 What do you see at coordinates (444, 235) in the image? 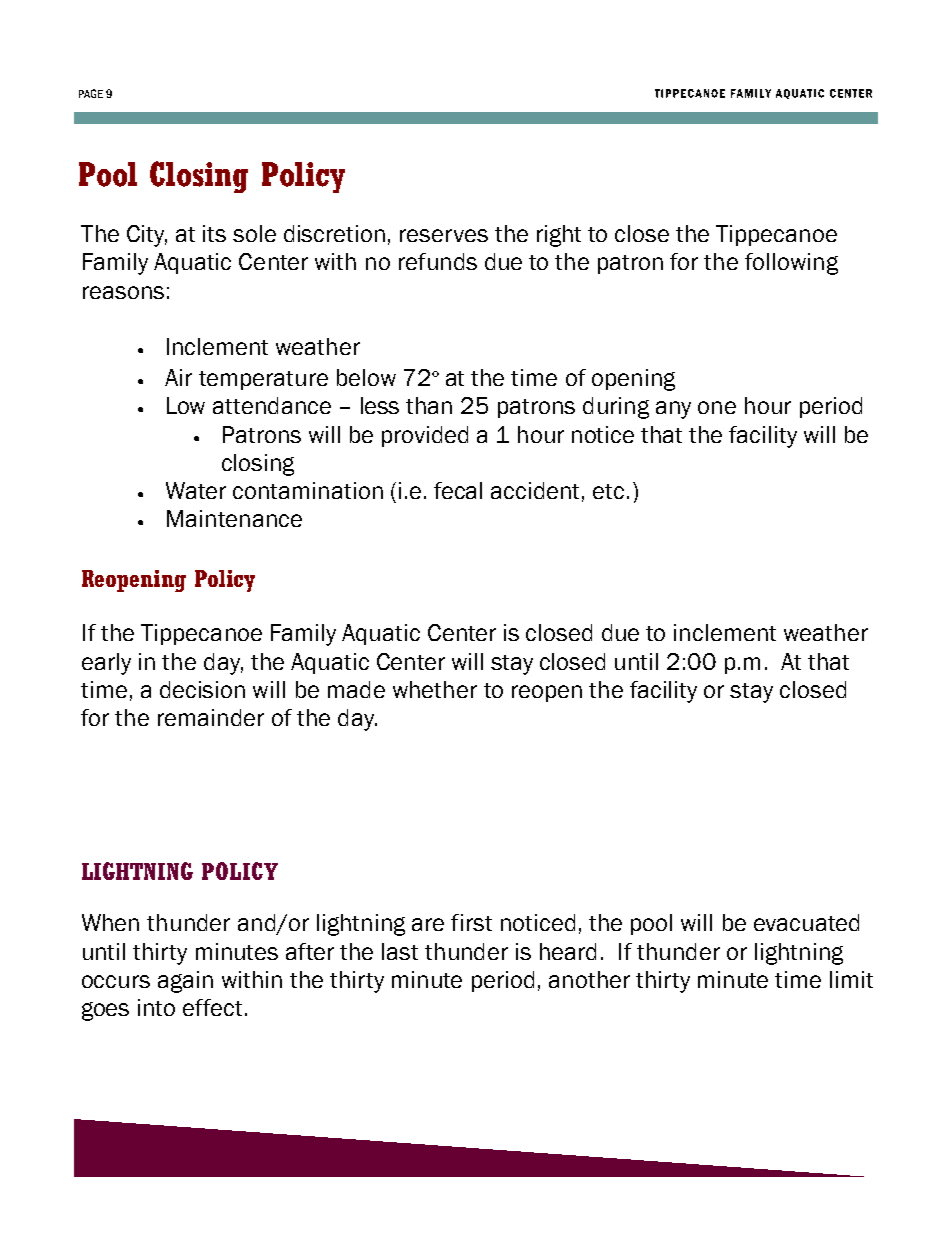
I see `reserves` at bounding box center [444, 235].
